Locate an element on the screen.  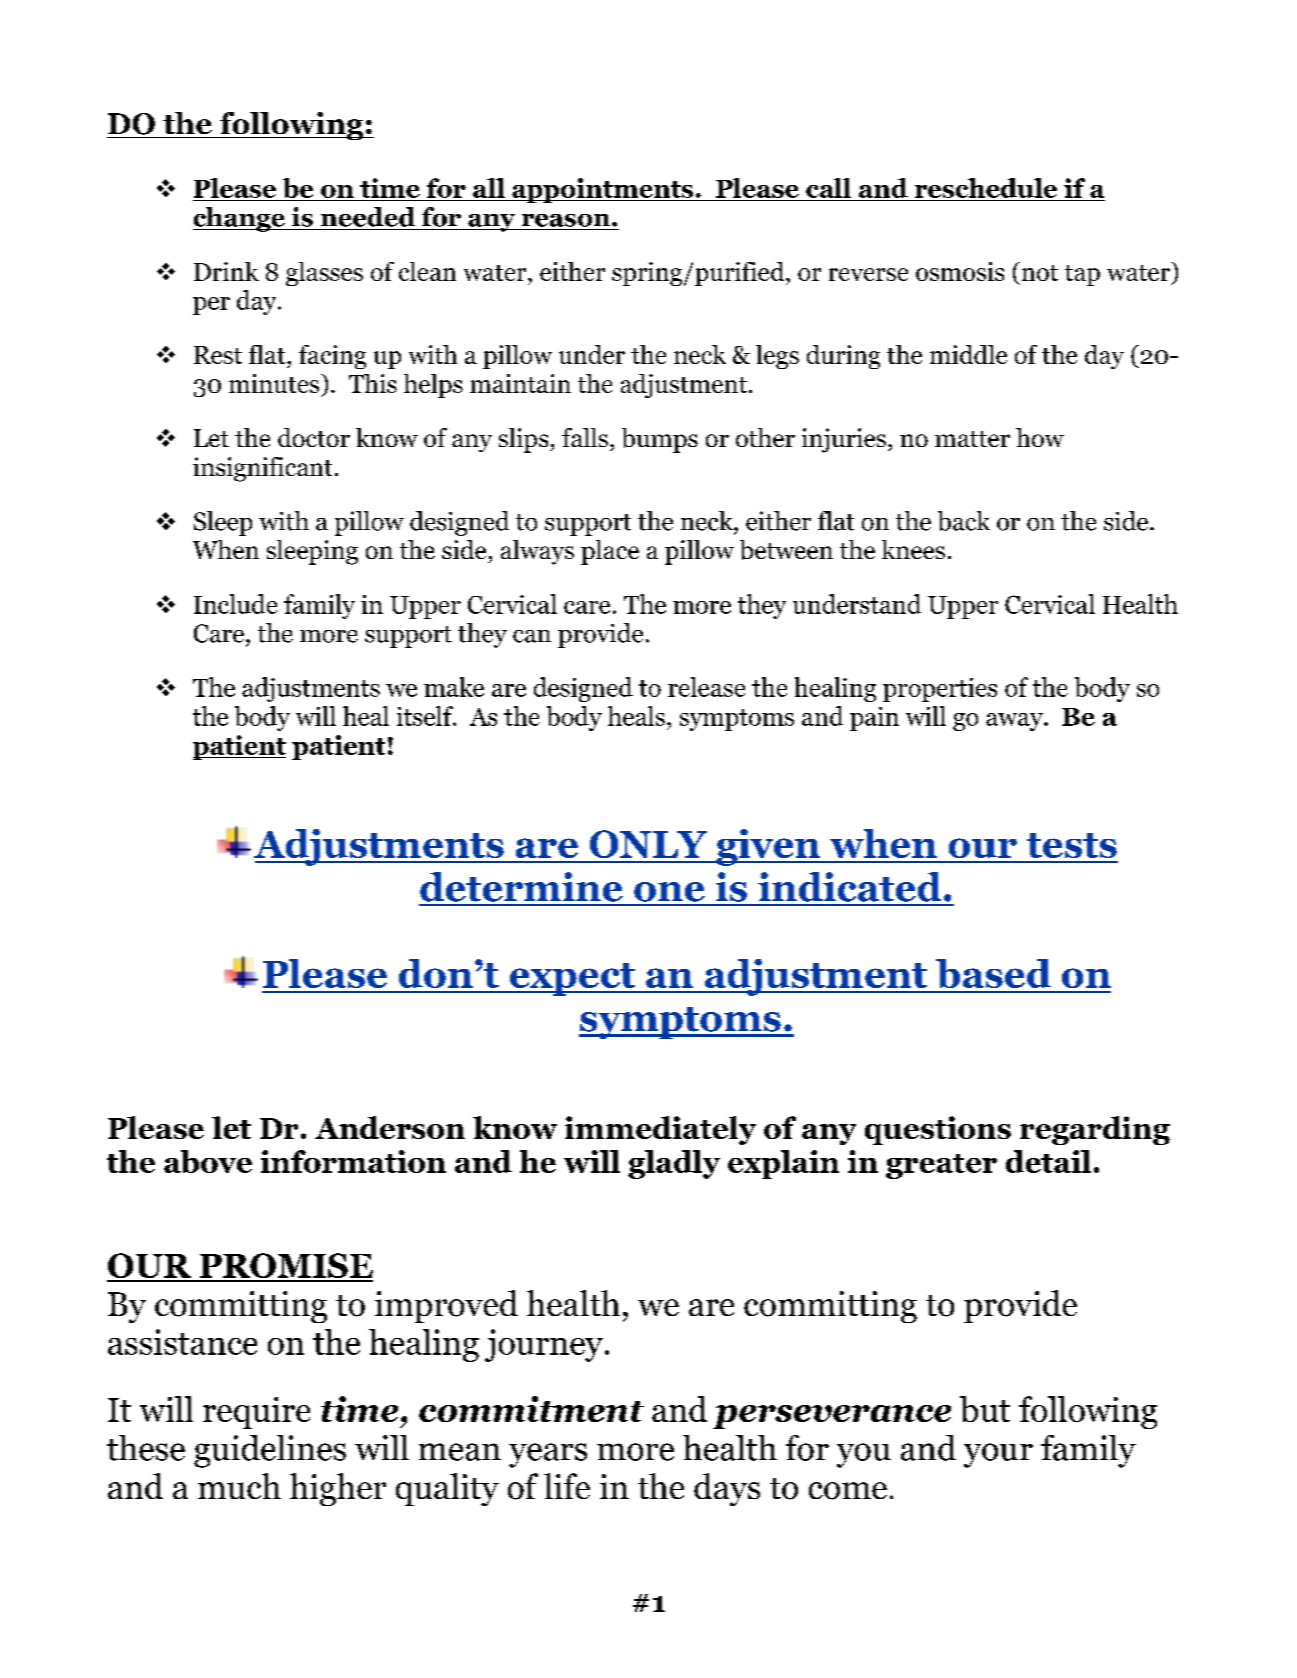
given is located at coordinates (768, 847).
